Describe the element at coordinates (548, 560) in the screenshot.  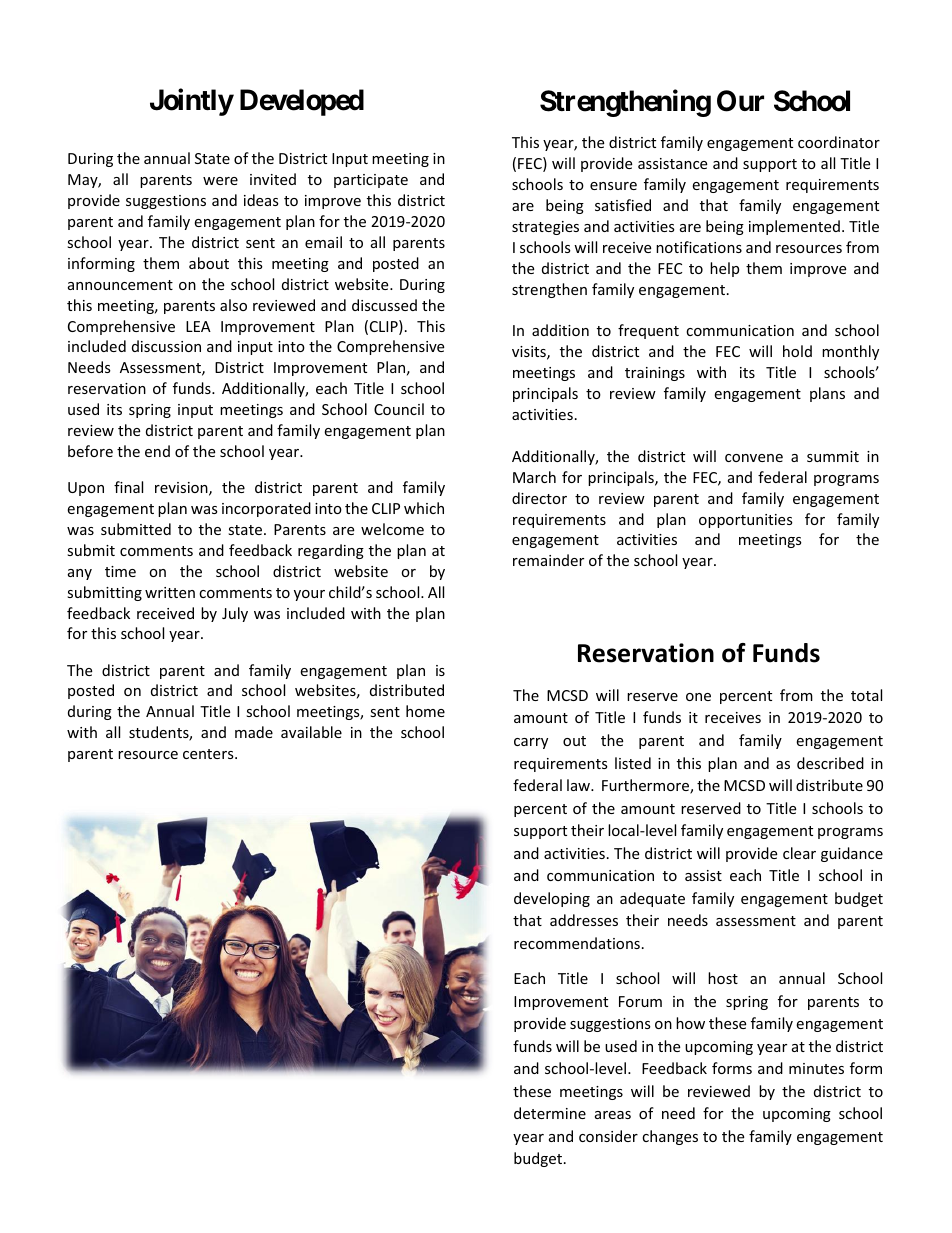
I see `remainder` at that location.
